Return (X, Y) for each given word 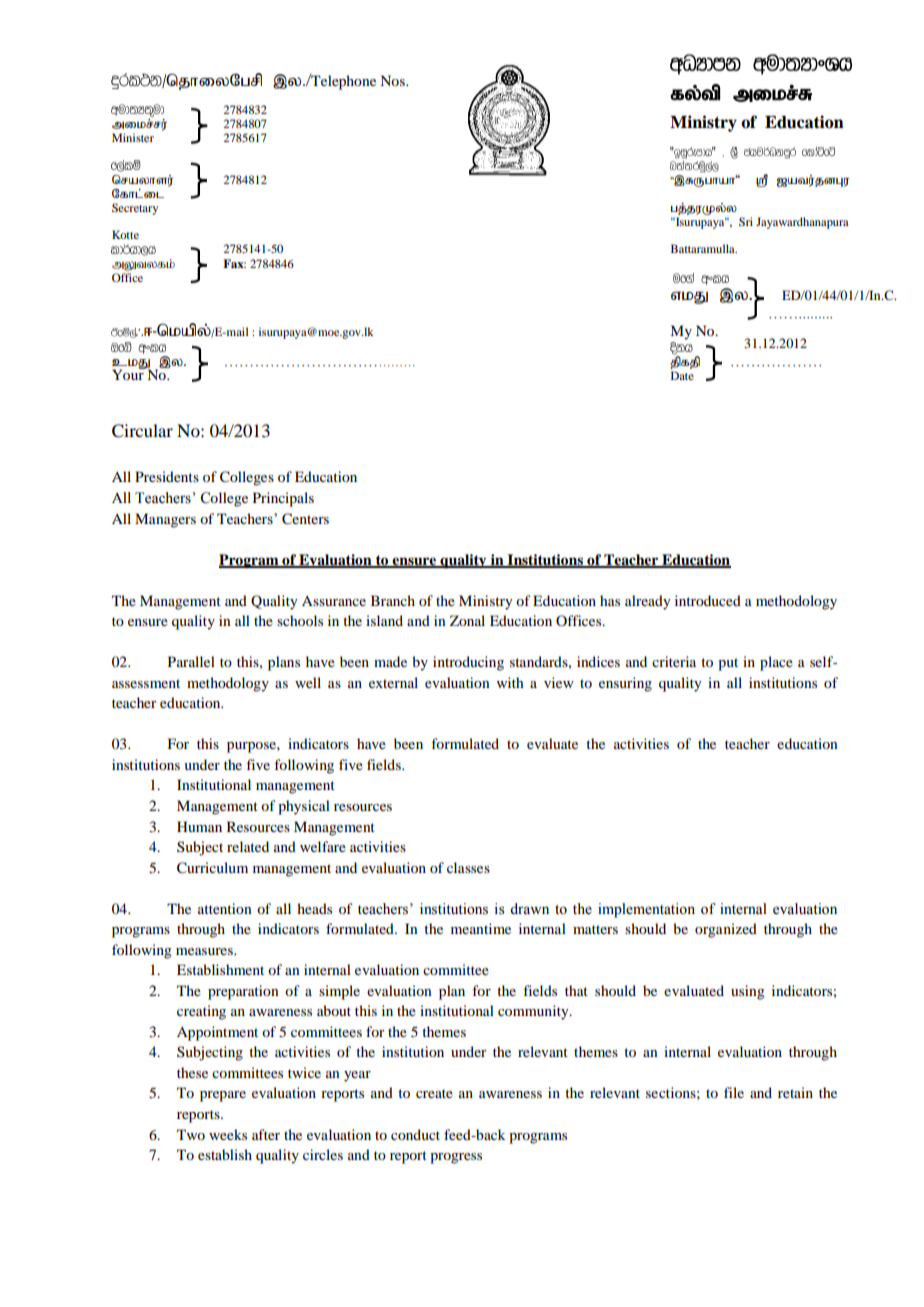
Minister (133, 137)
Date (682, 375)
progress (456, 1158)
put (728, 664)
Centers (305, 519)
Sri (746, 221)
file (734, 1092)
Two (191, 1134)
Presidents (167, 476)
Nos (393, 80)
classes (468, 867)
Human (199, 826)
